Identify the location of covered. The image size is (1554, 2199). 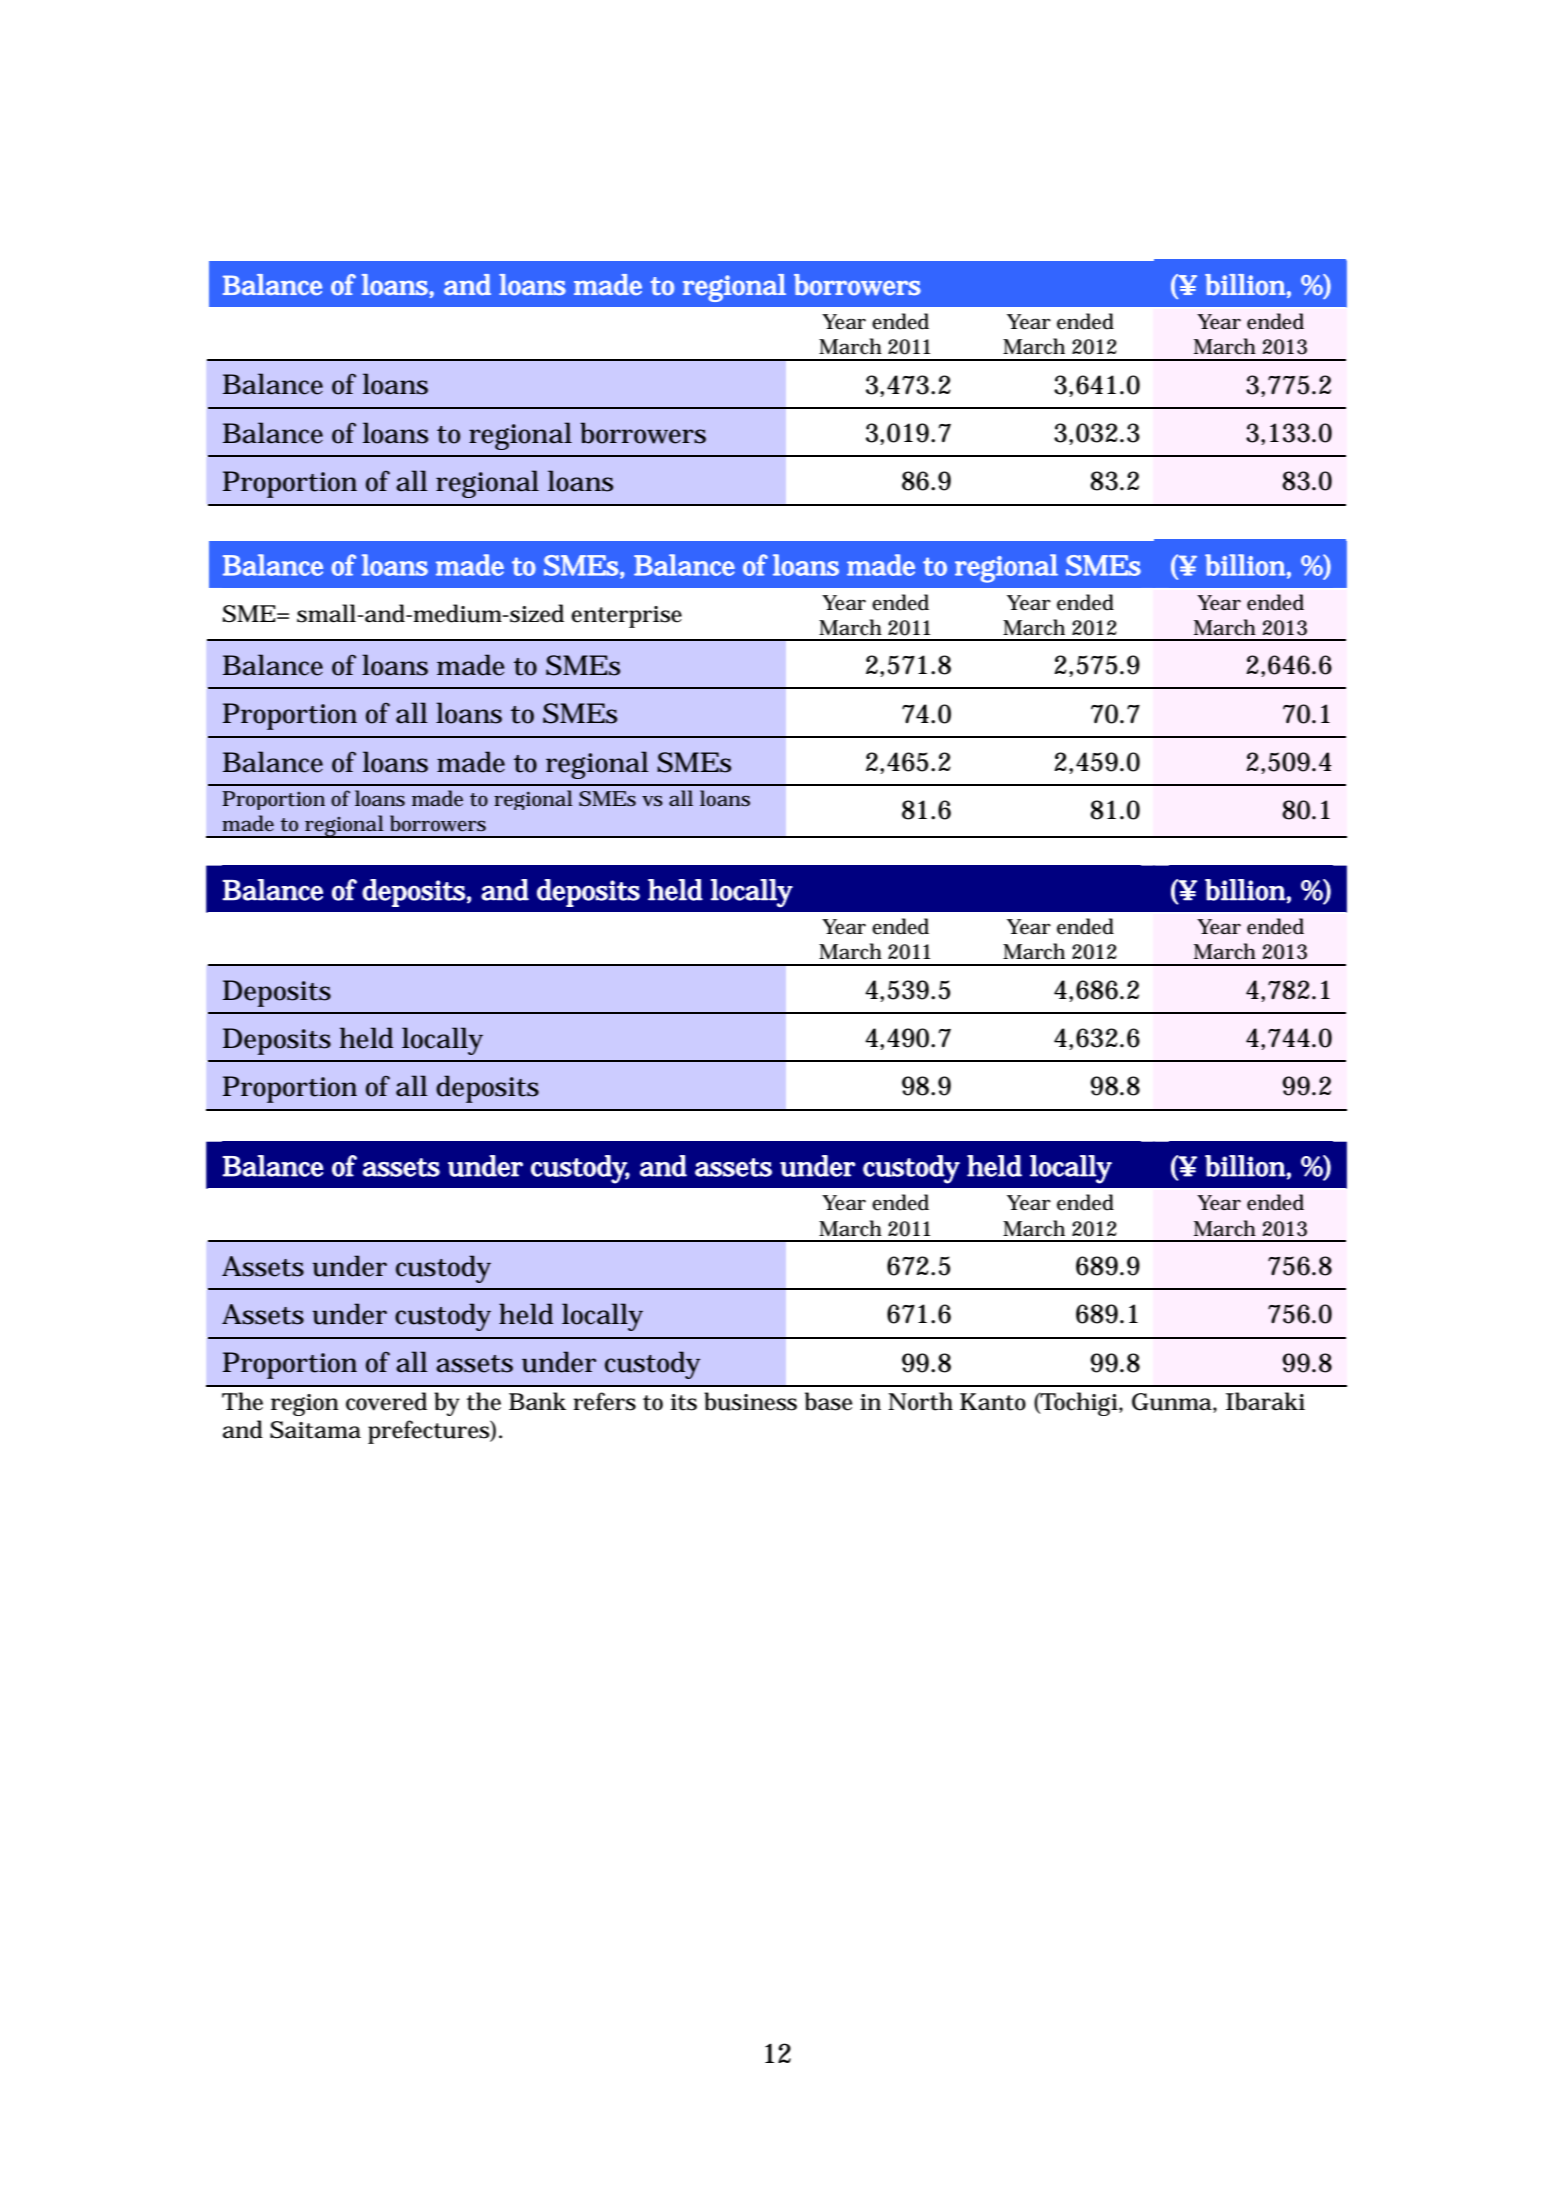
(386, 1401).
